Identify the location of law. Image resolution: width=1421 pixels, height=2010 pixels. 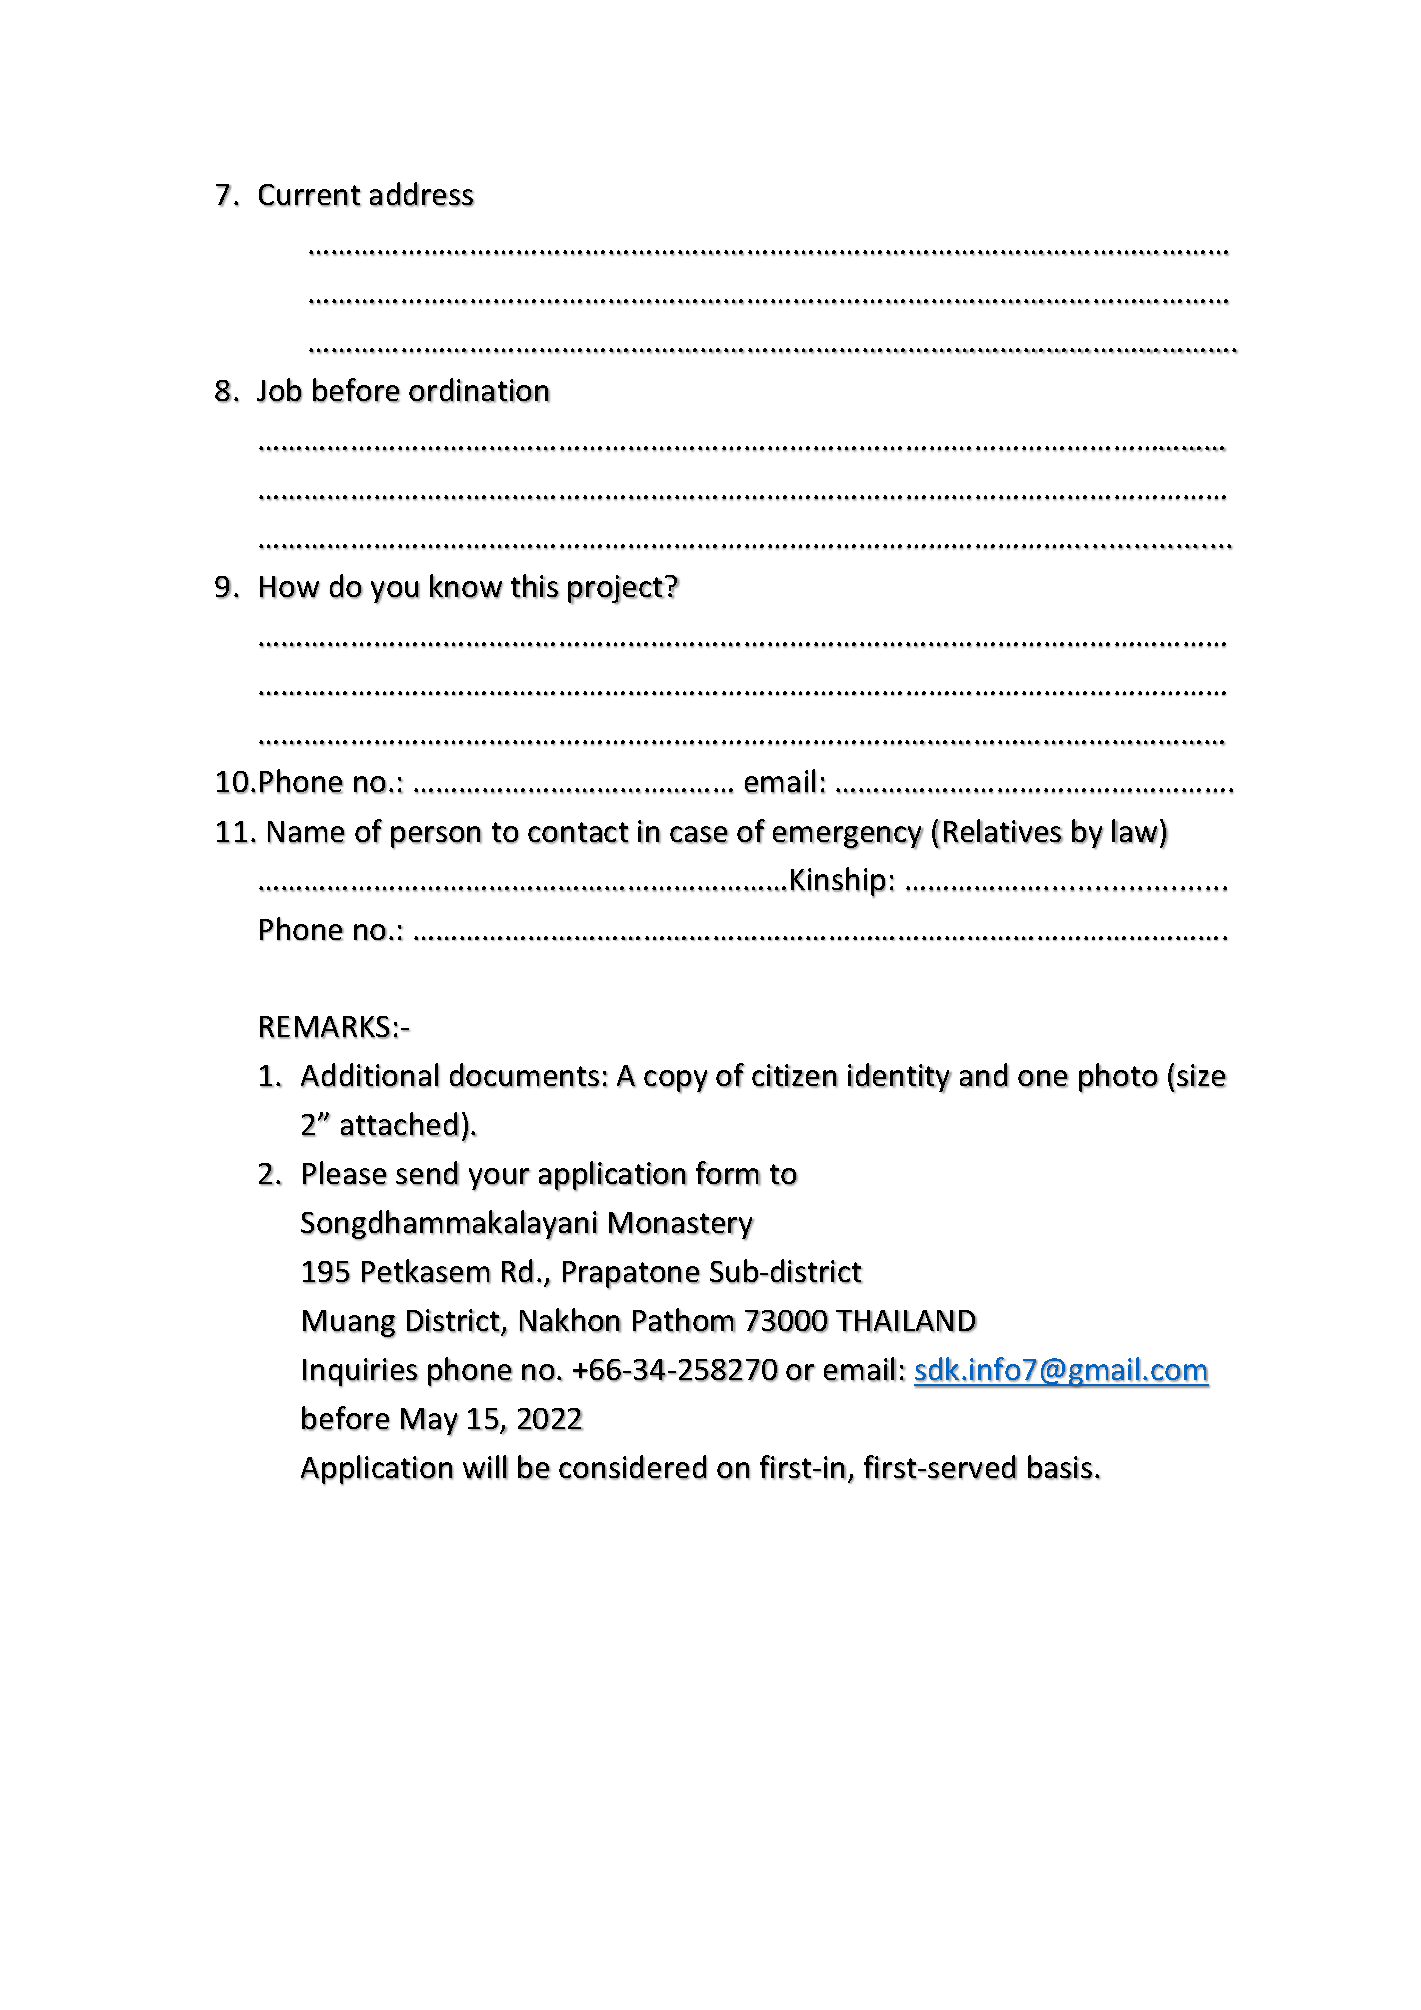
(1135, 831).
